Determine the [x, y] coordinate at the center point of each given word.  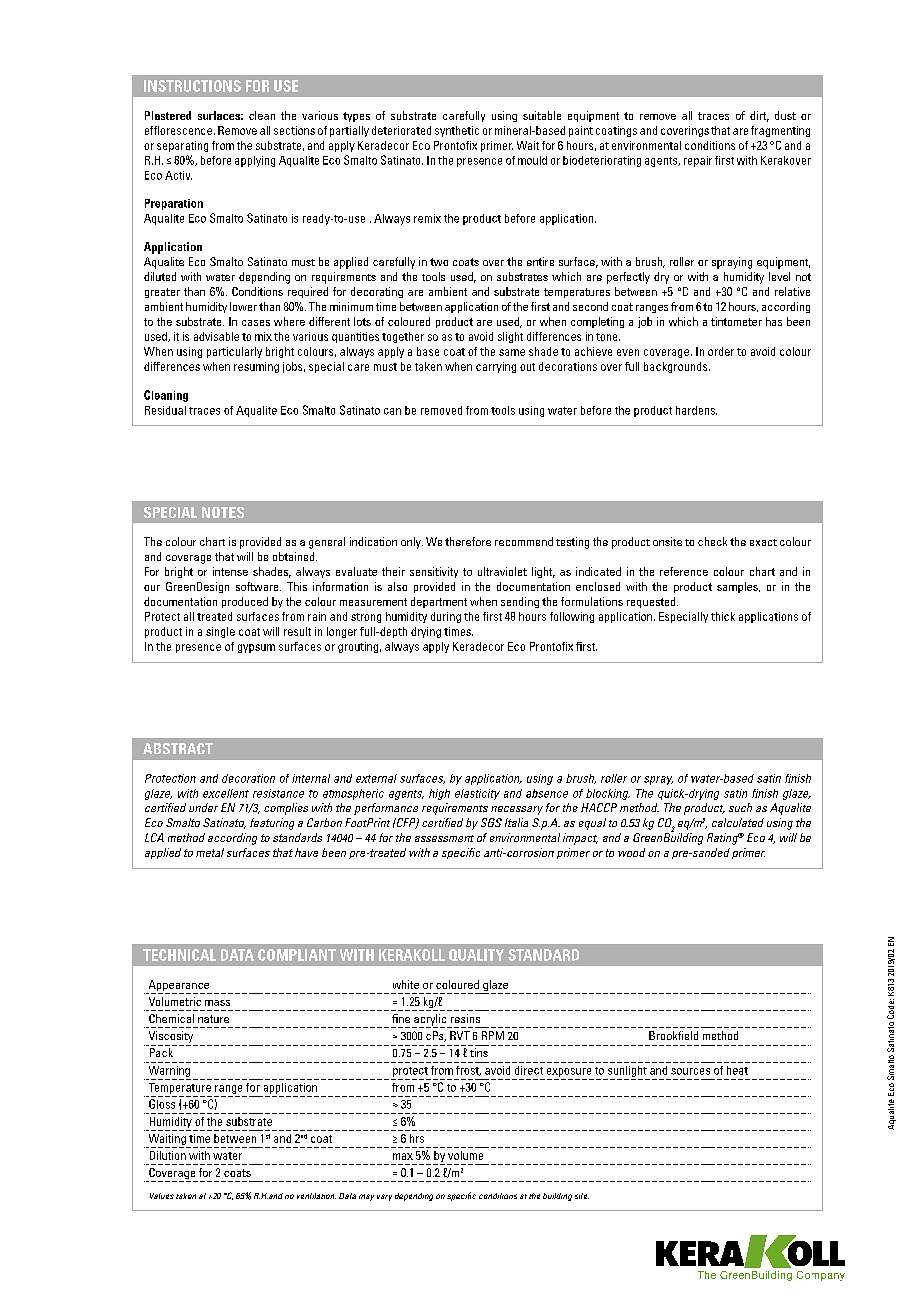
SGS [491, 822]
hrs [417, 1138]
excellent [226, 793]
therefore [468, 541]
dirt [759, 116]
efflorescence [178, 130]
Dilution [168, 1155]
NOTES [223, 512]
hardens [696, 410]
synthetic [457, 131]
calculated [738, 822]
